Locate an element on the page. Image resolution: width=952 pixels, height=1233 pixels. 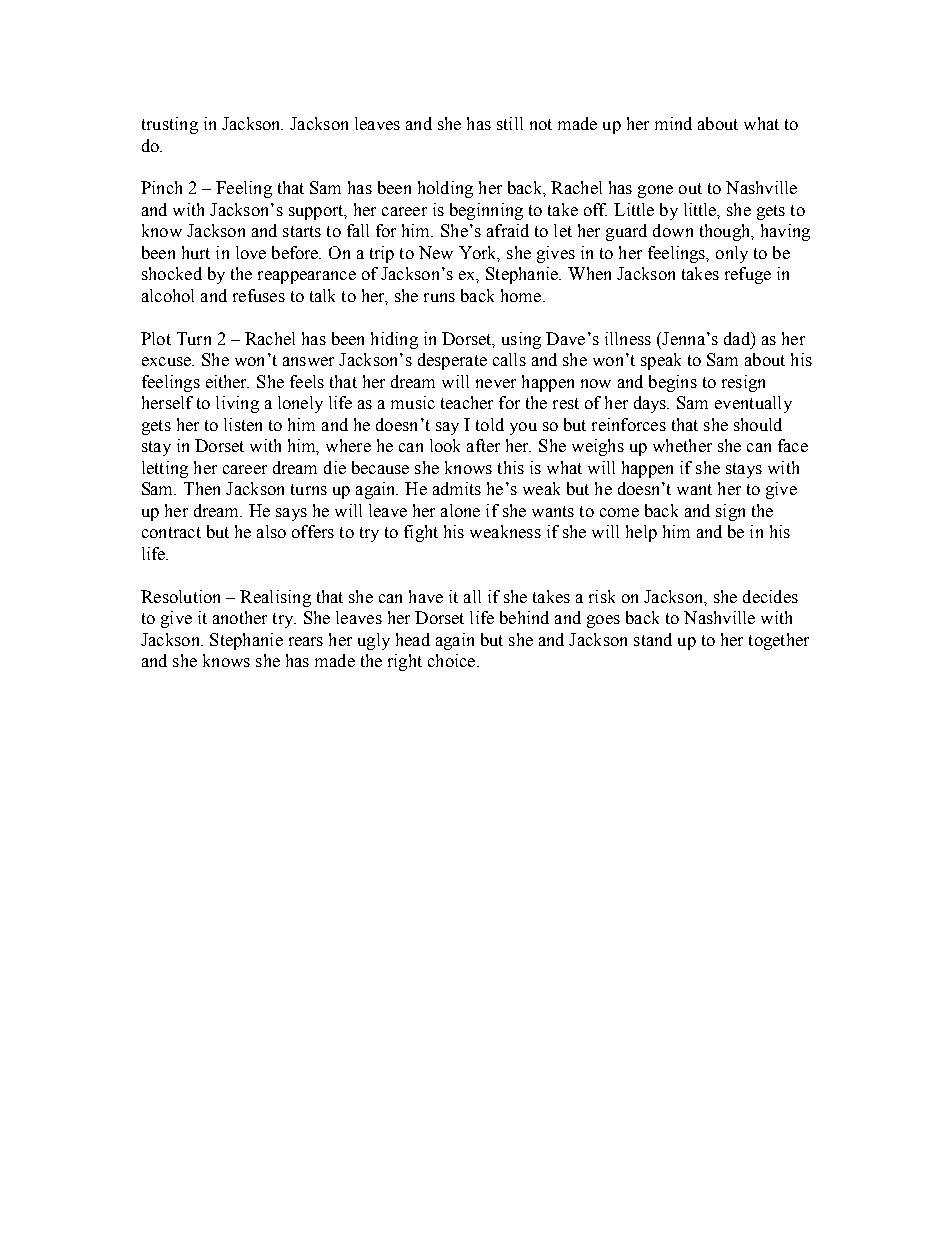
trusting is located at coordinates (170, 125).
